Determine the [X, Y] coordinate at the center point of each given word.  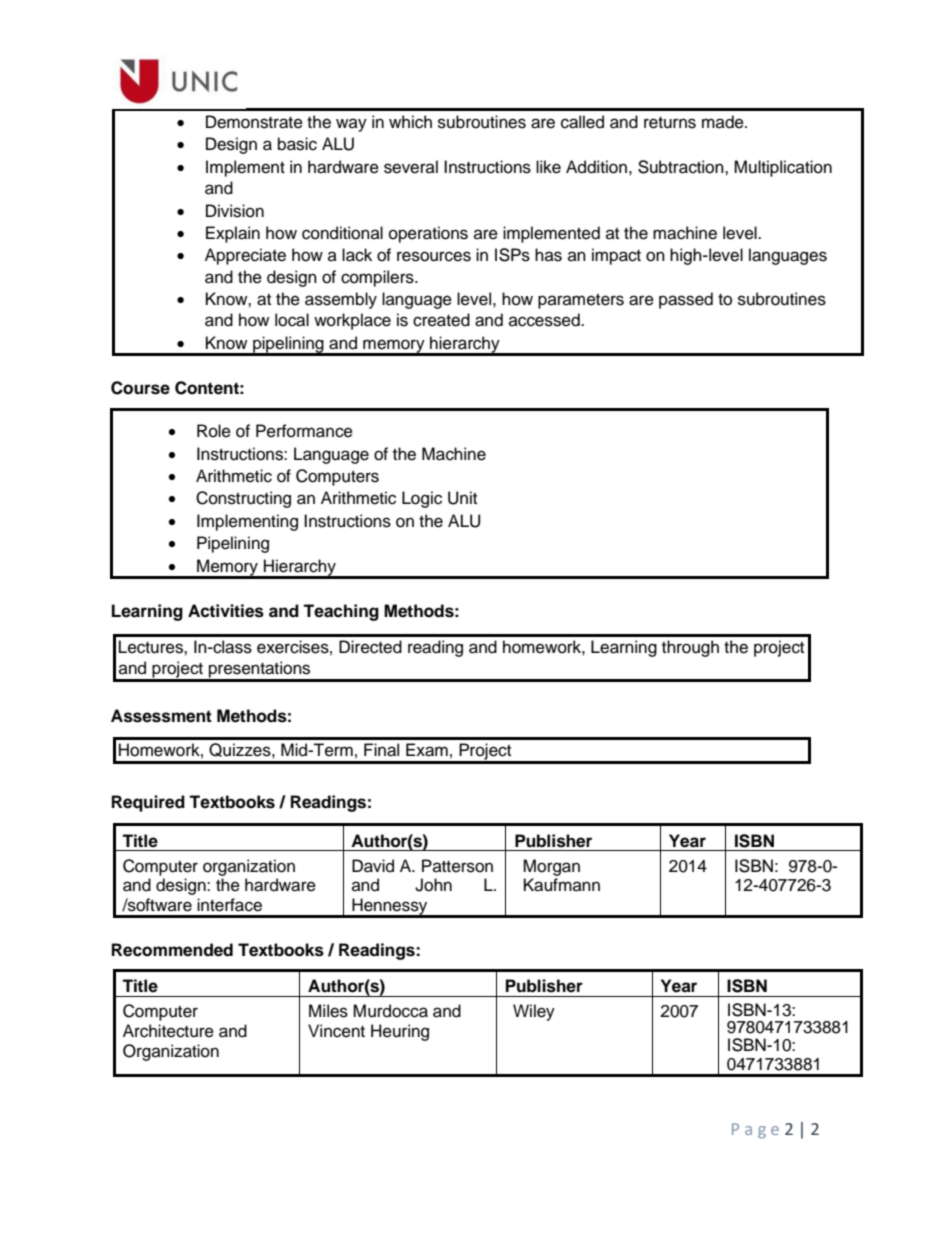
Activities [226, 611]
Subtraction [682, 167]
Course [140, 388]
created [441, 320]
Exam [427, 750]
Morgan [551, 867]
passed [686, 300]
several [411, 167]
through [690, 648]
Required [148, 803]
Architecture [168, 1031]
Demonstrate [254, 122]
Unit [462, 498]
